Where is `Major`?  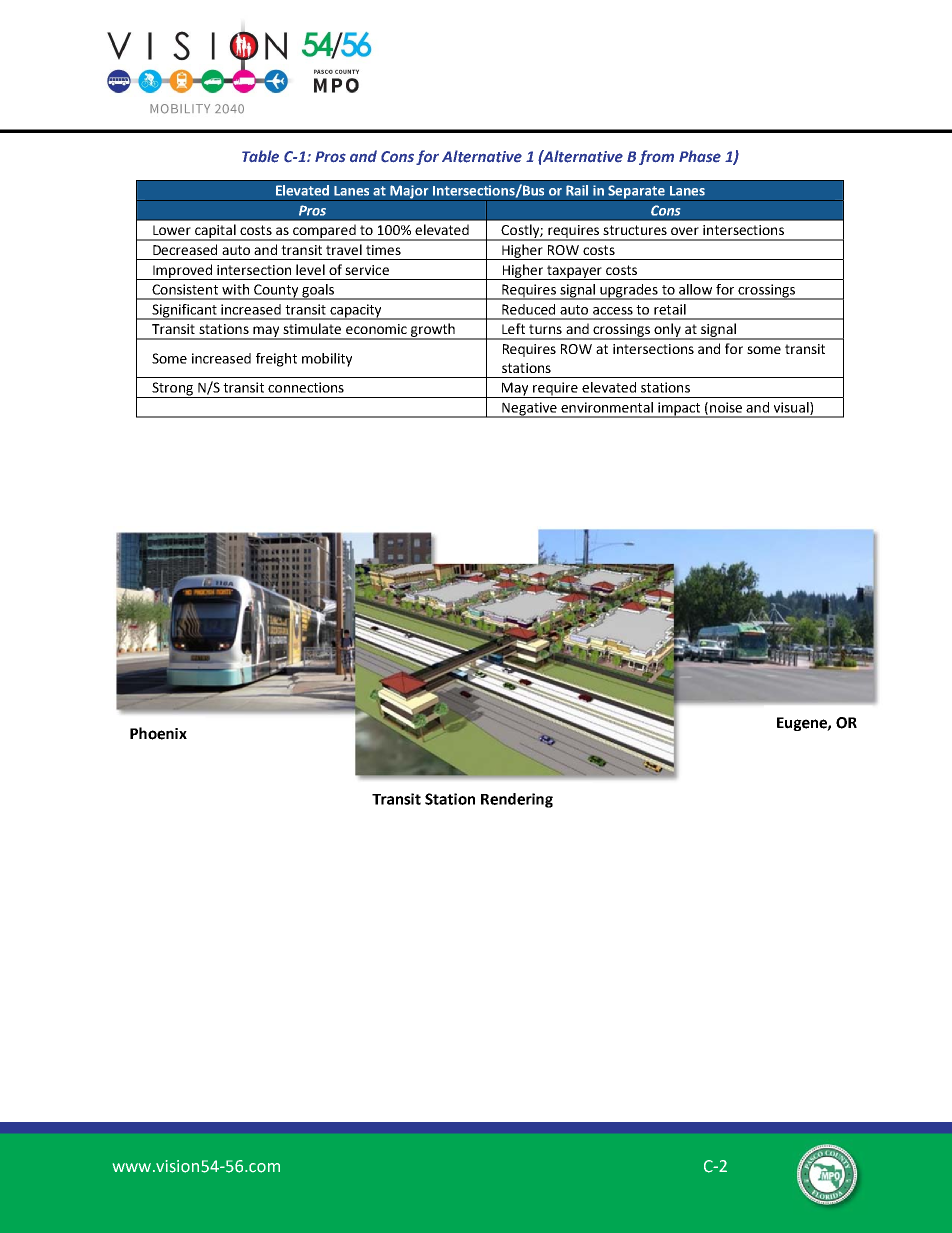
Major is located at coordinates (409, 193).
